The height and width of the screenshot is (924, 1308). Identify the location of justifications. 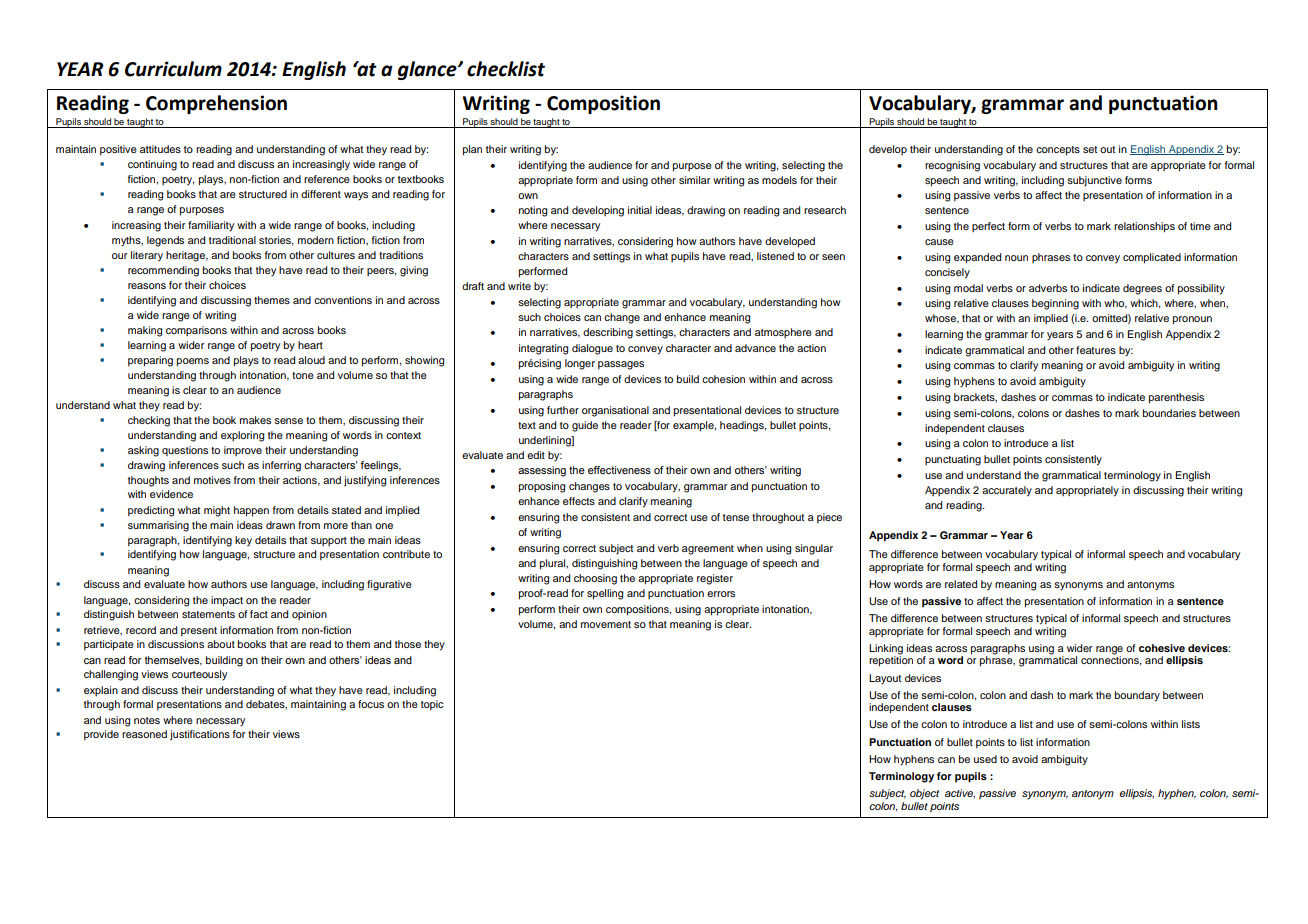
(200, 735).
